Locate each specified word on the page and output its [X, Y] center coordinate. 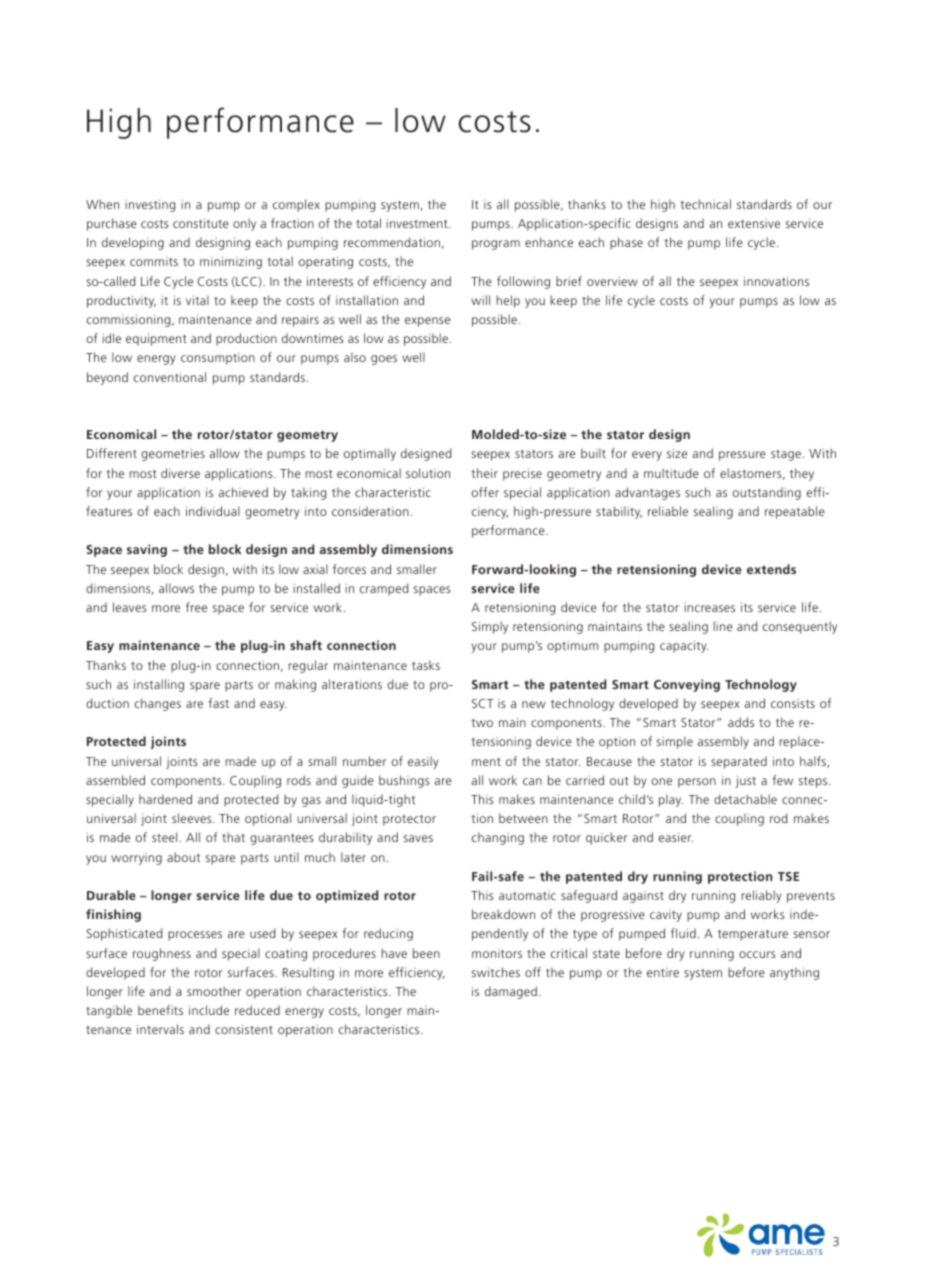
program [496, 245]
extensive [754, 223]
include [209, 1010]
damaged [511, 992]
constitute [201, 223]
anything [794, 973]
